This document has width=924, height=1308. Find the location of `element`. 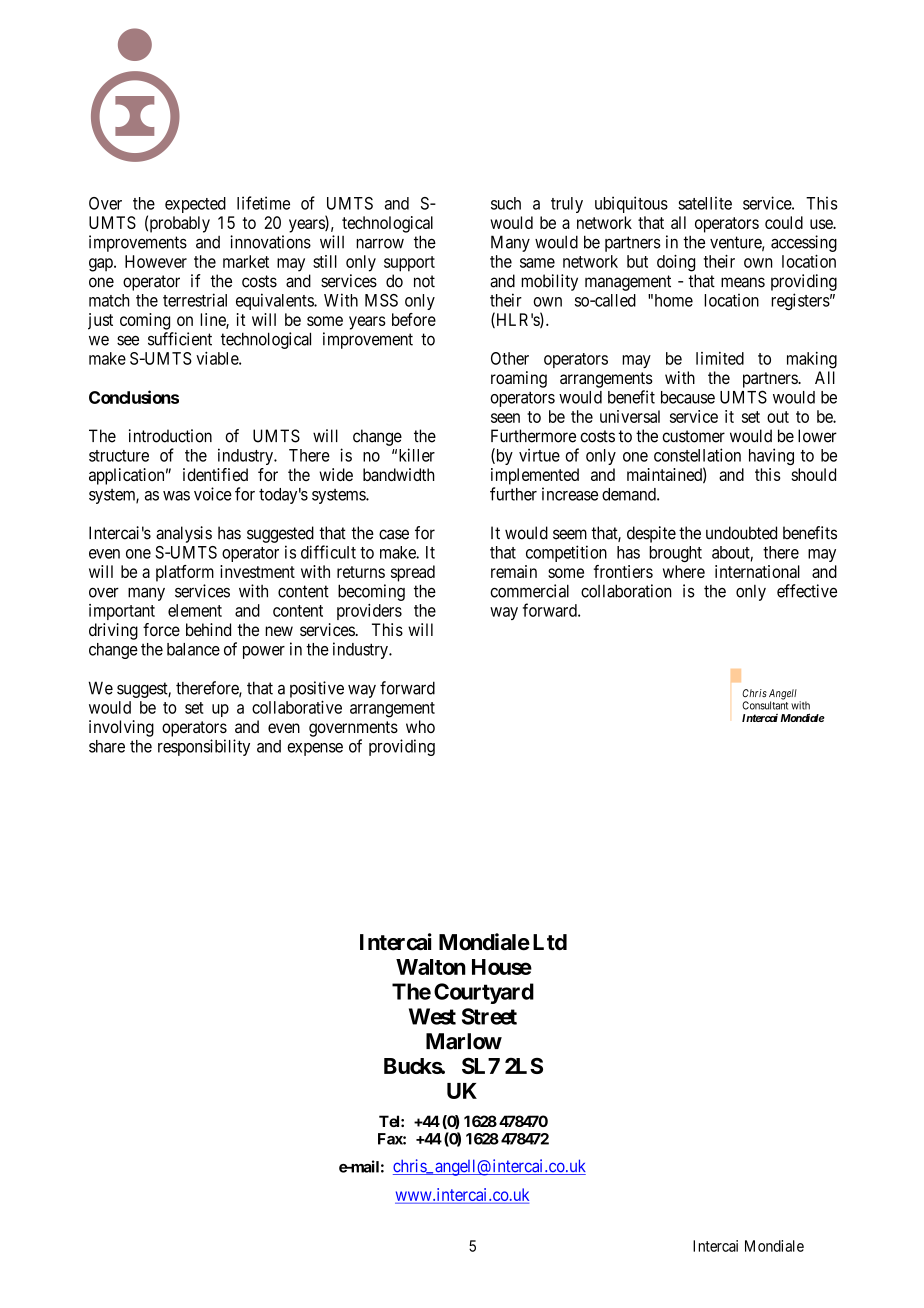

element is located at coordinates (195, 610).
